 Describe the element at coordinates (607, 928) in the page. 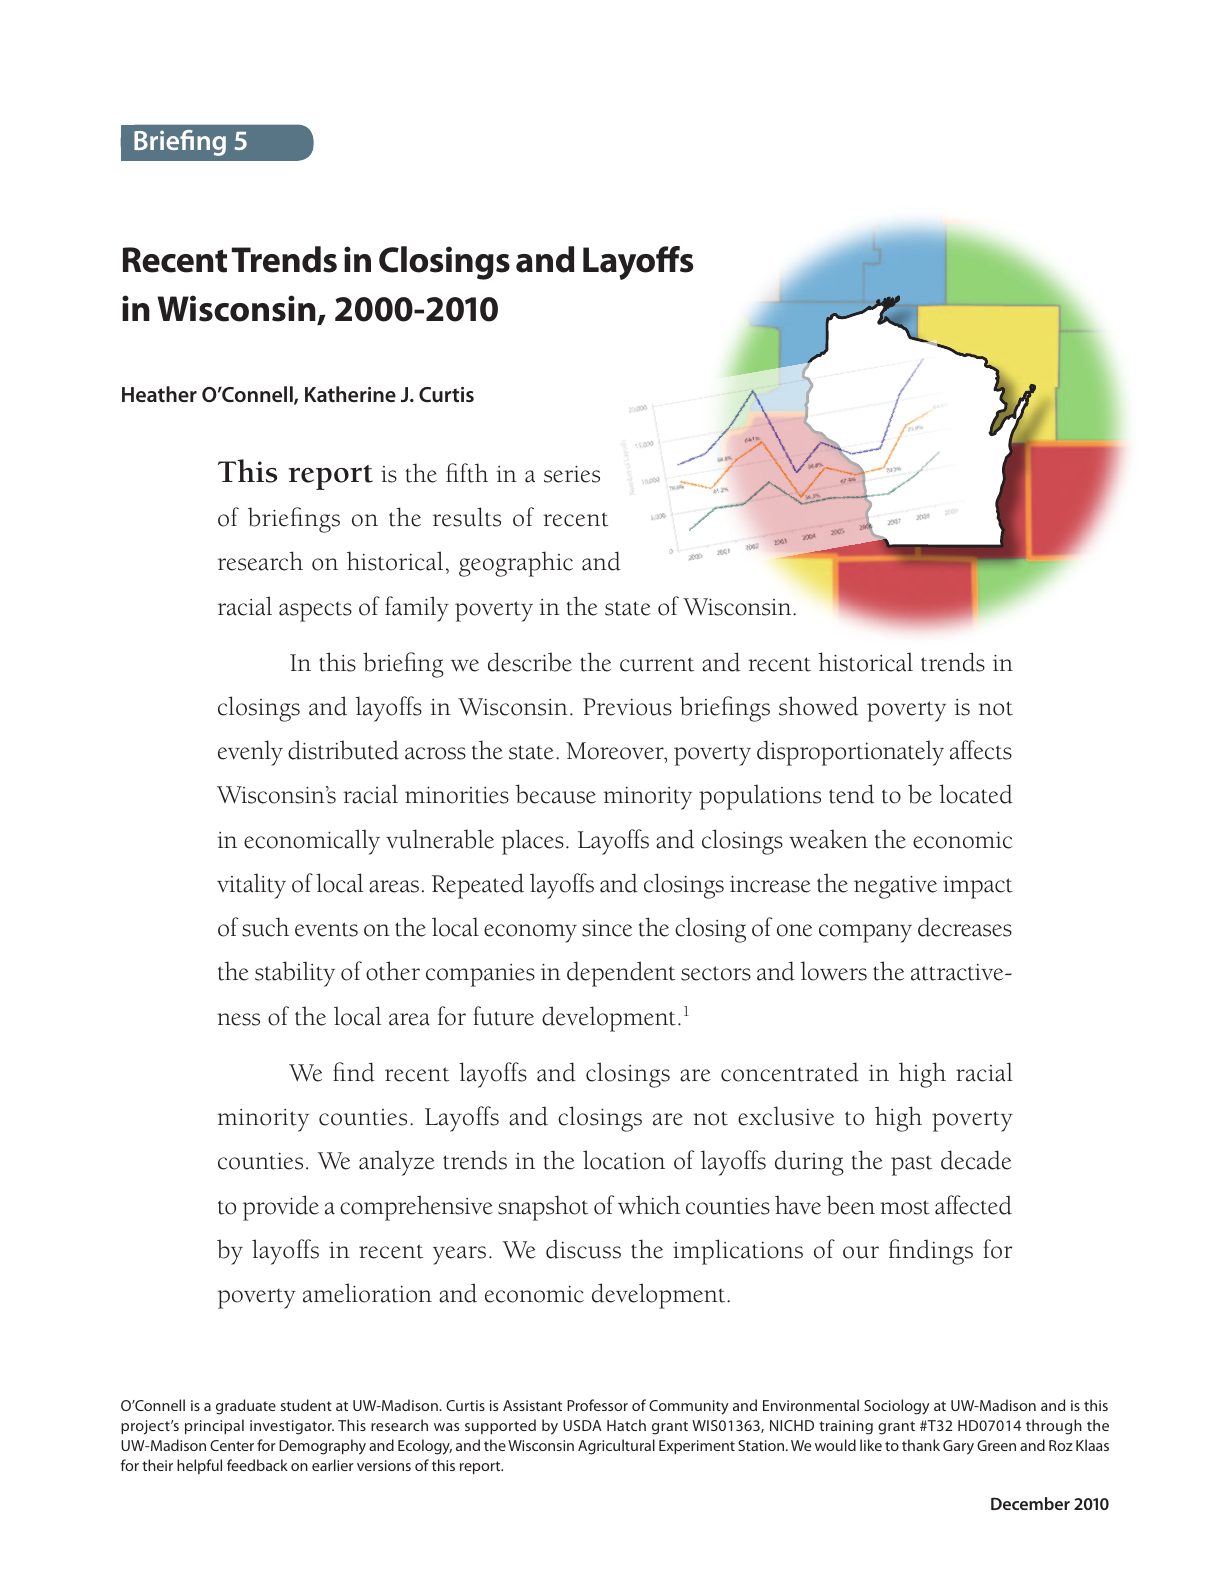

I see `since` at that location.
